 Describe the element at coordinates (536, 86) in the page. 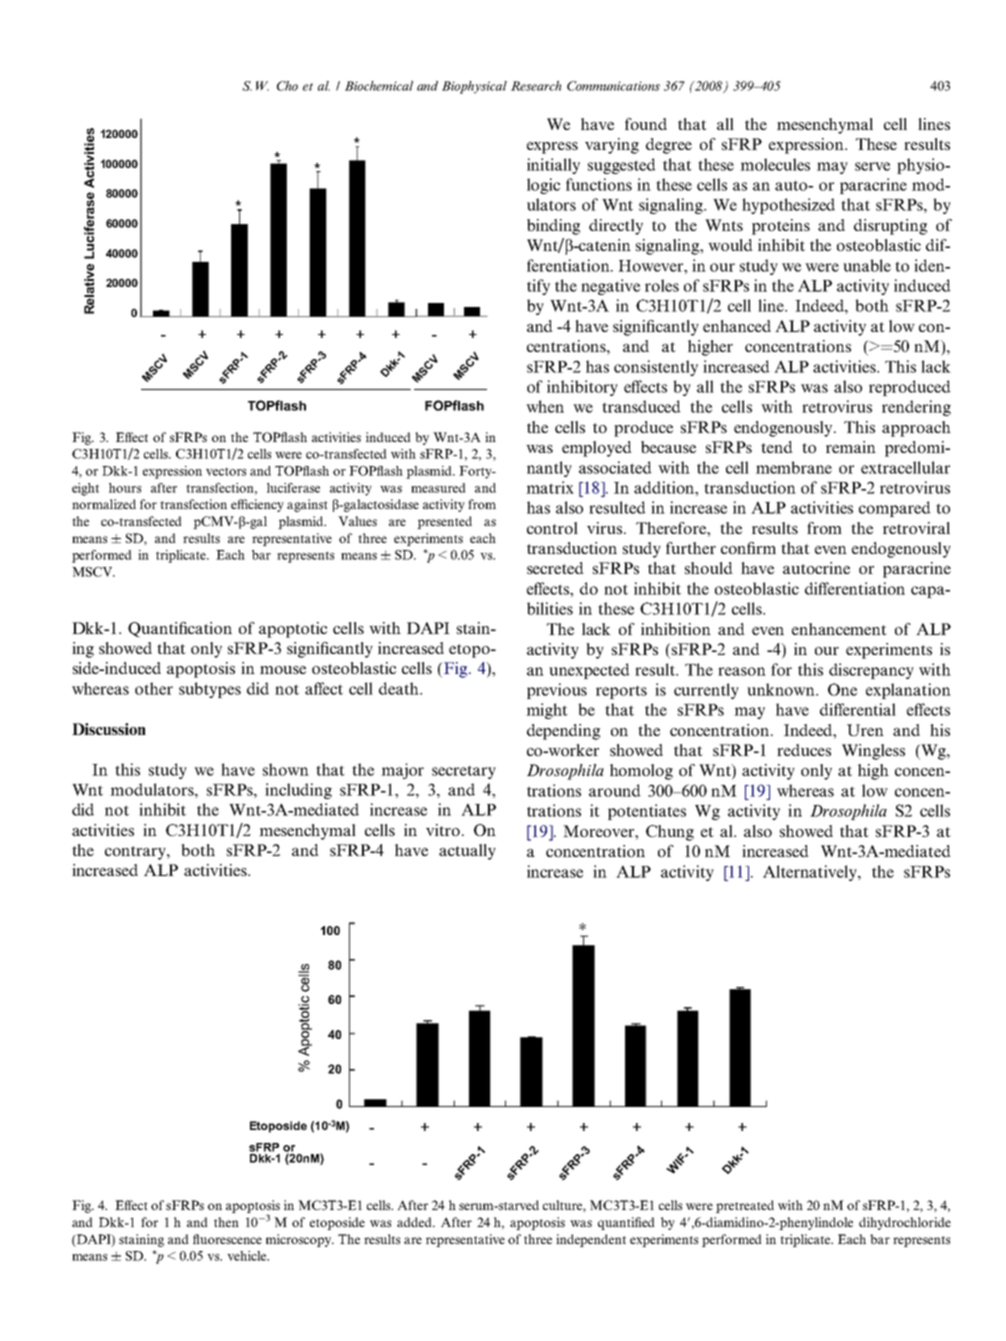

I see `Research` at that location.
